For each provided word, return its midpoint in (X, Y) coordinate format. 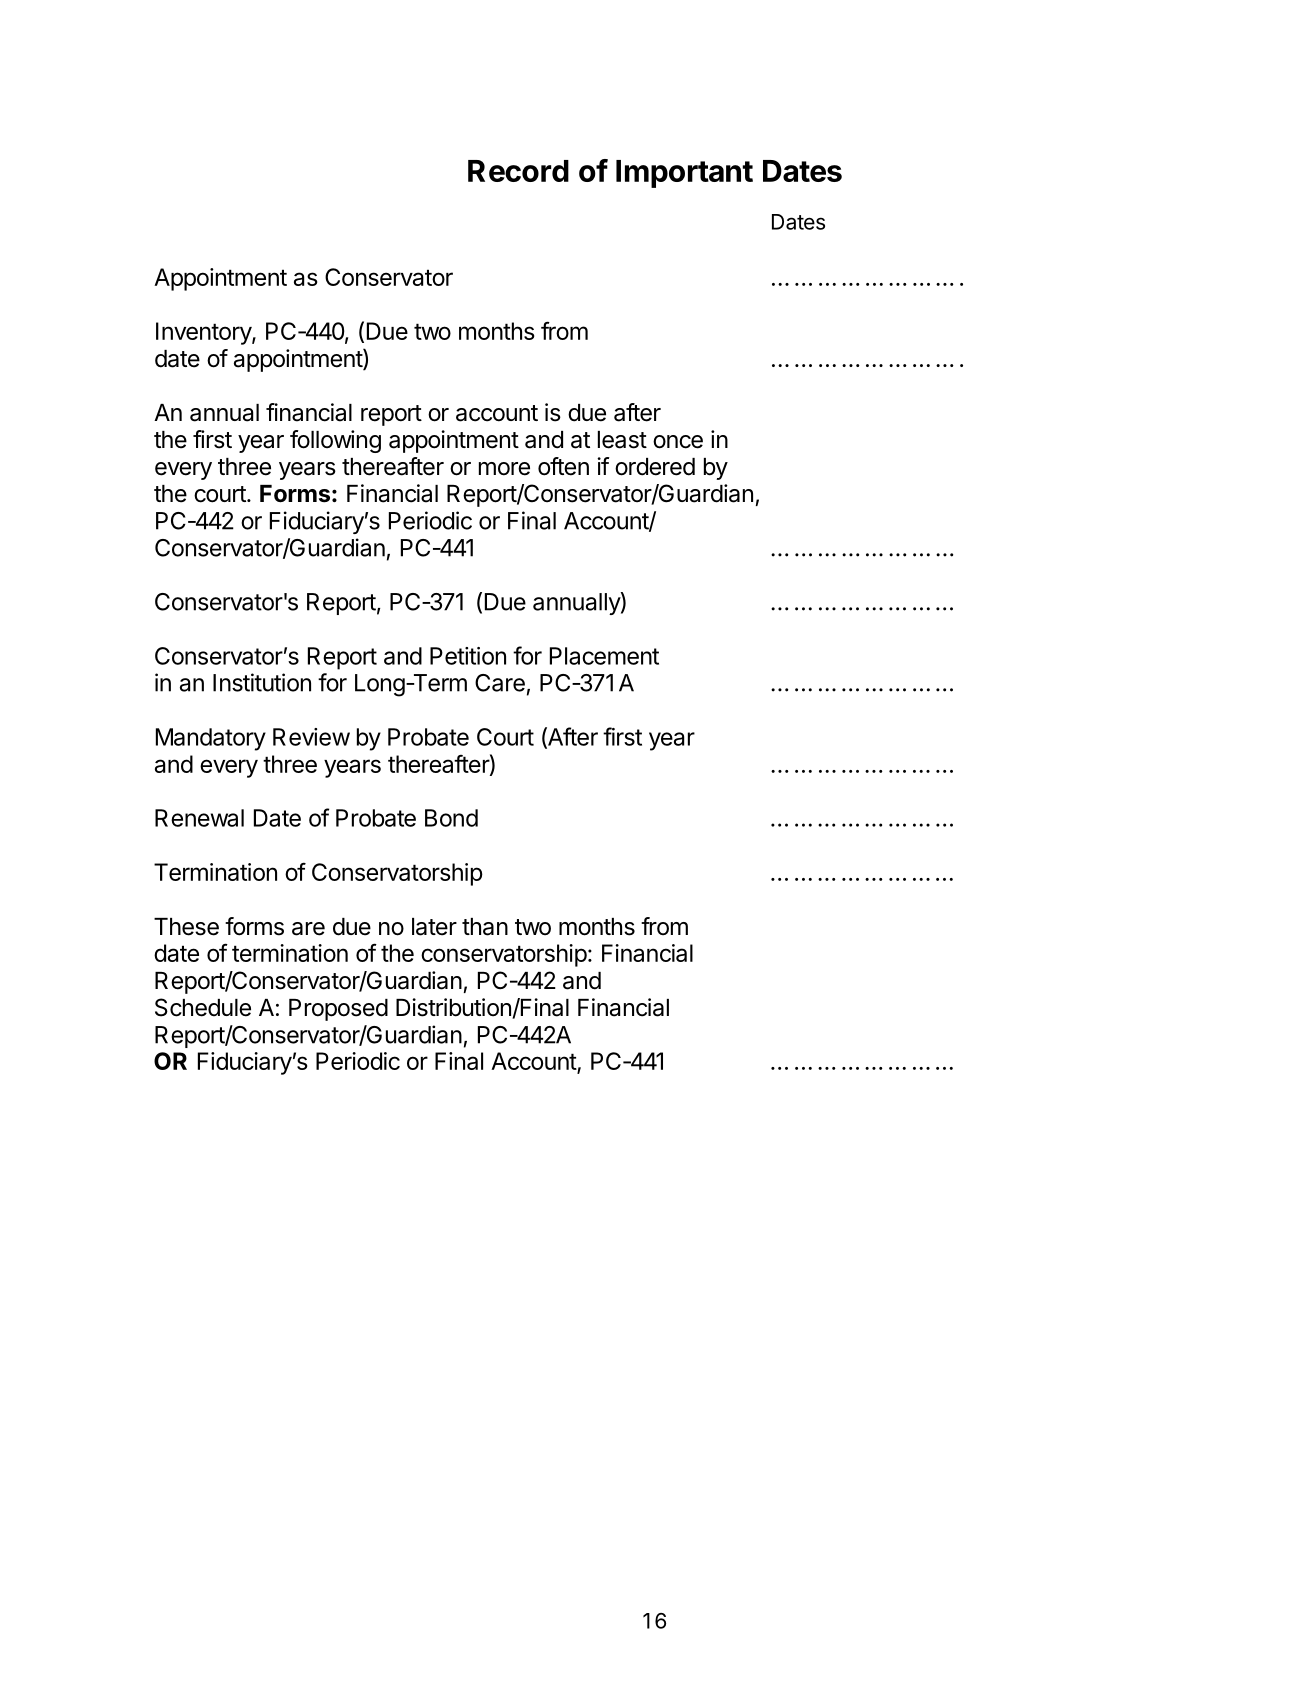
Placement (604, 656)
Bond (451, 818)
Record (518, 171)
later (434, 927)
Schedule (203, 1007)
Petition (468, 656)
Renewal (199, 818)
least (622, 440)
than (485, 927)
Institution (262, 682)
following (335, 441)
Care (500, 683)
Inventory (204, 333)
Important (684, 174)
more (504, 469)
